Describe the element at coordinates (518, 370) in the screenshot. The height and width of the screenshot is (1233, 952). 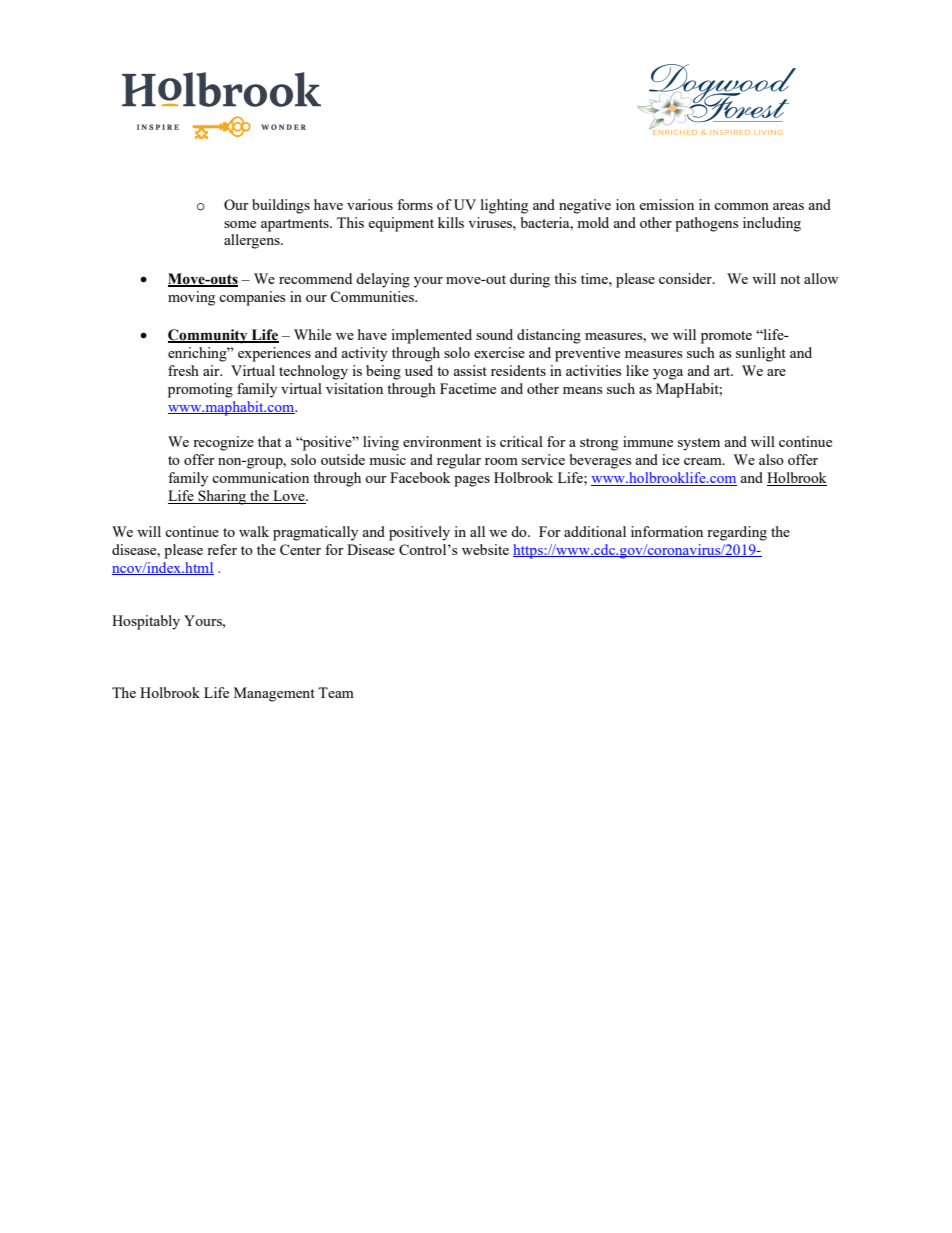
I see `residents` at that location.
